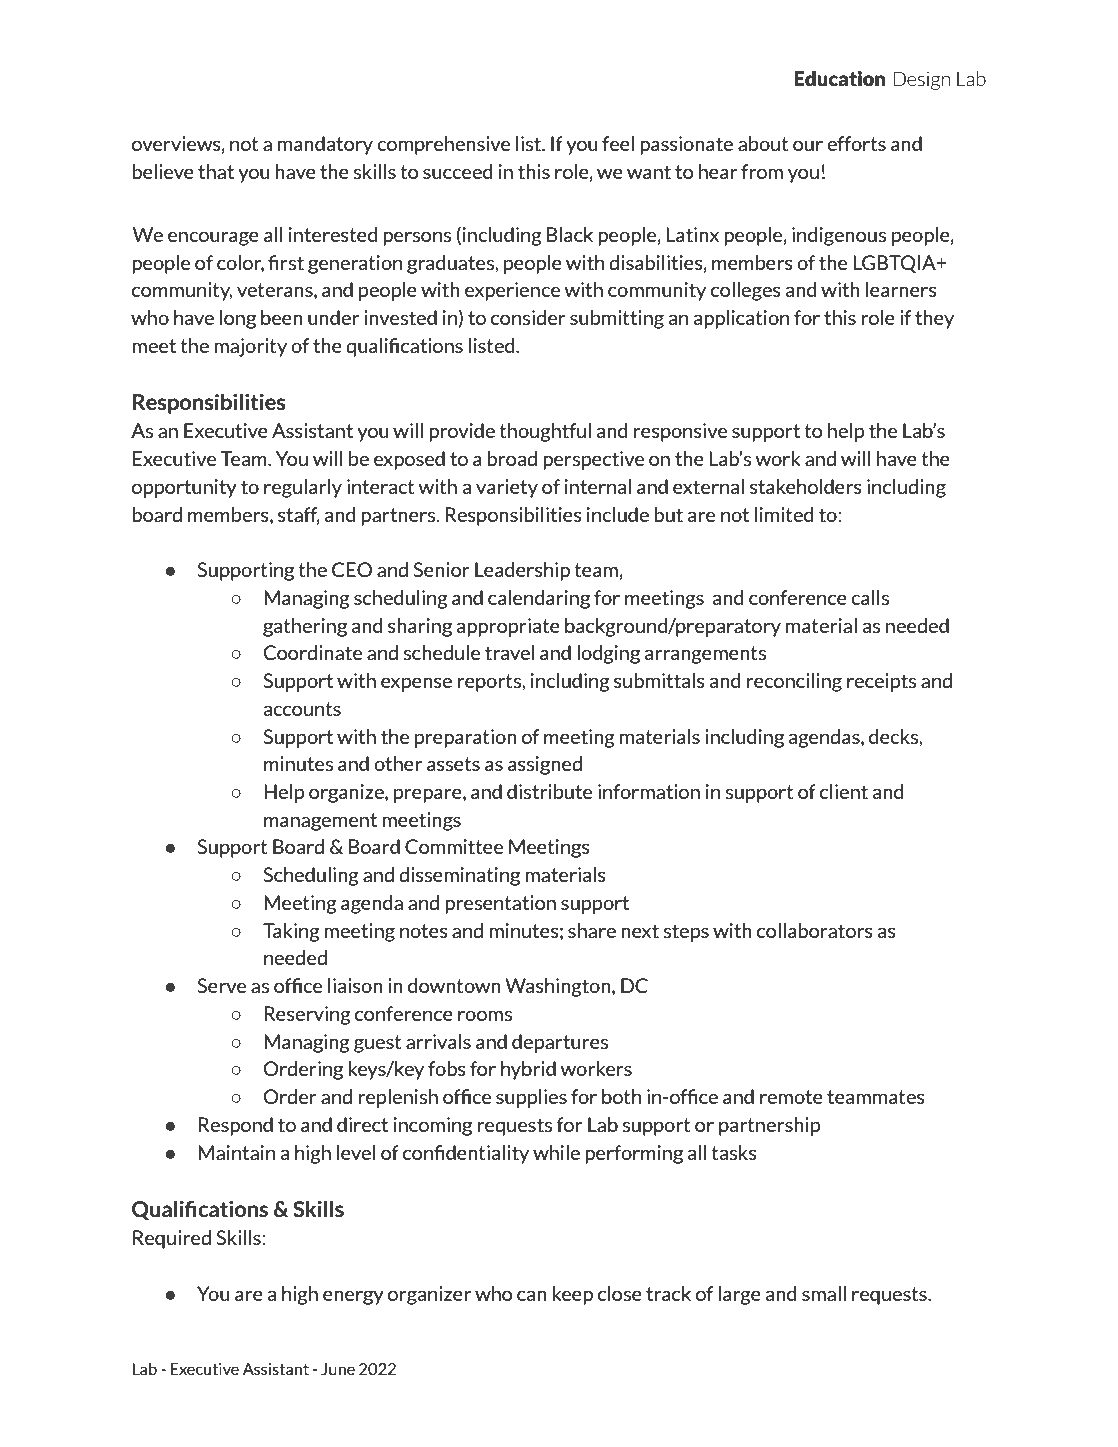  Describe the element at coordinates (824, 1293) in the screenshot. I see `small` at that location.
